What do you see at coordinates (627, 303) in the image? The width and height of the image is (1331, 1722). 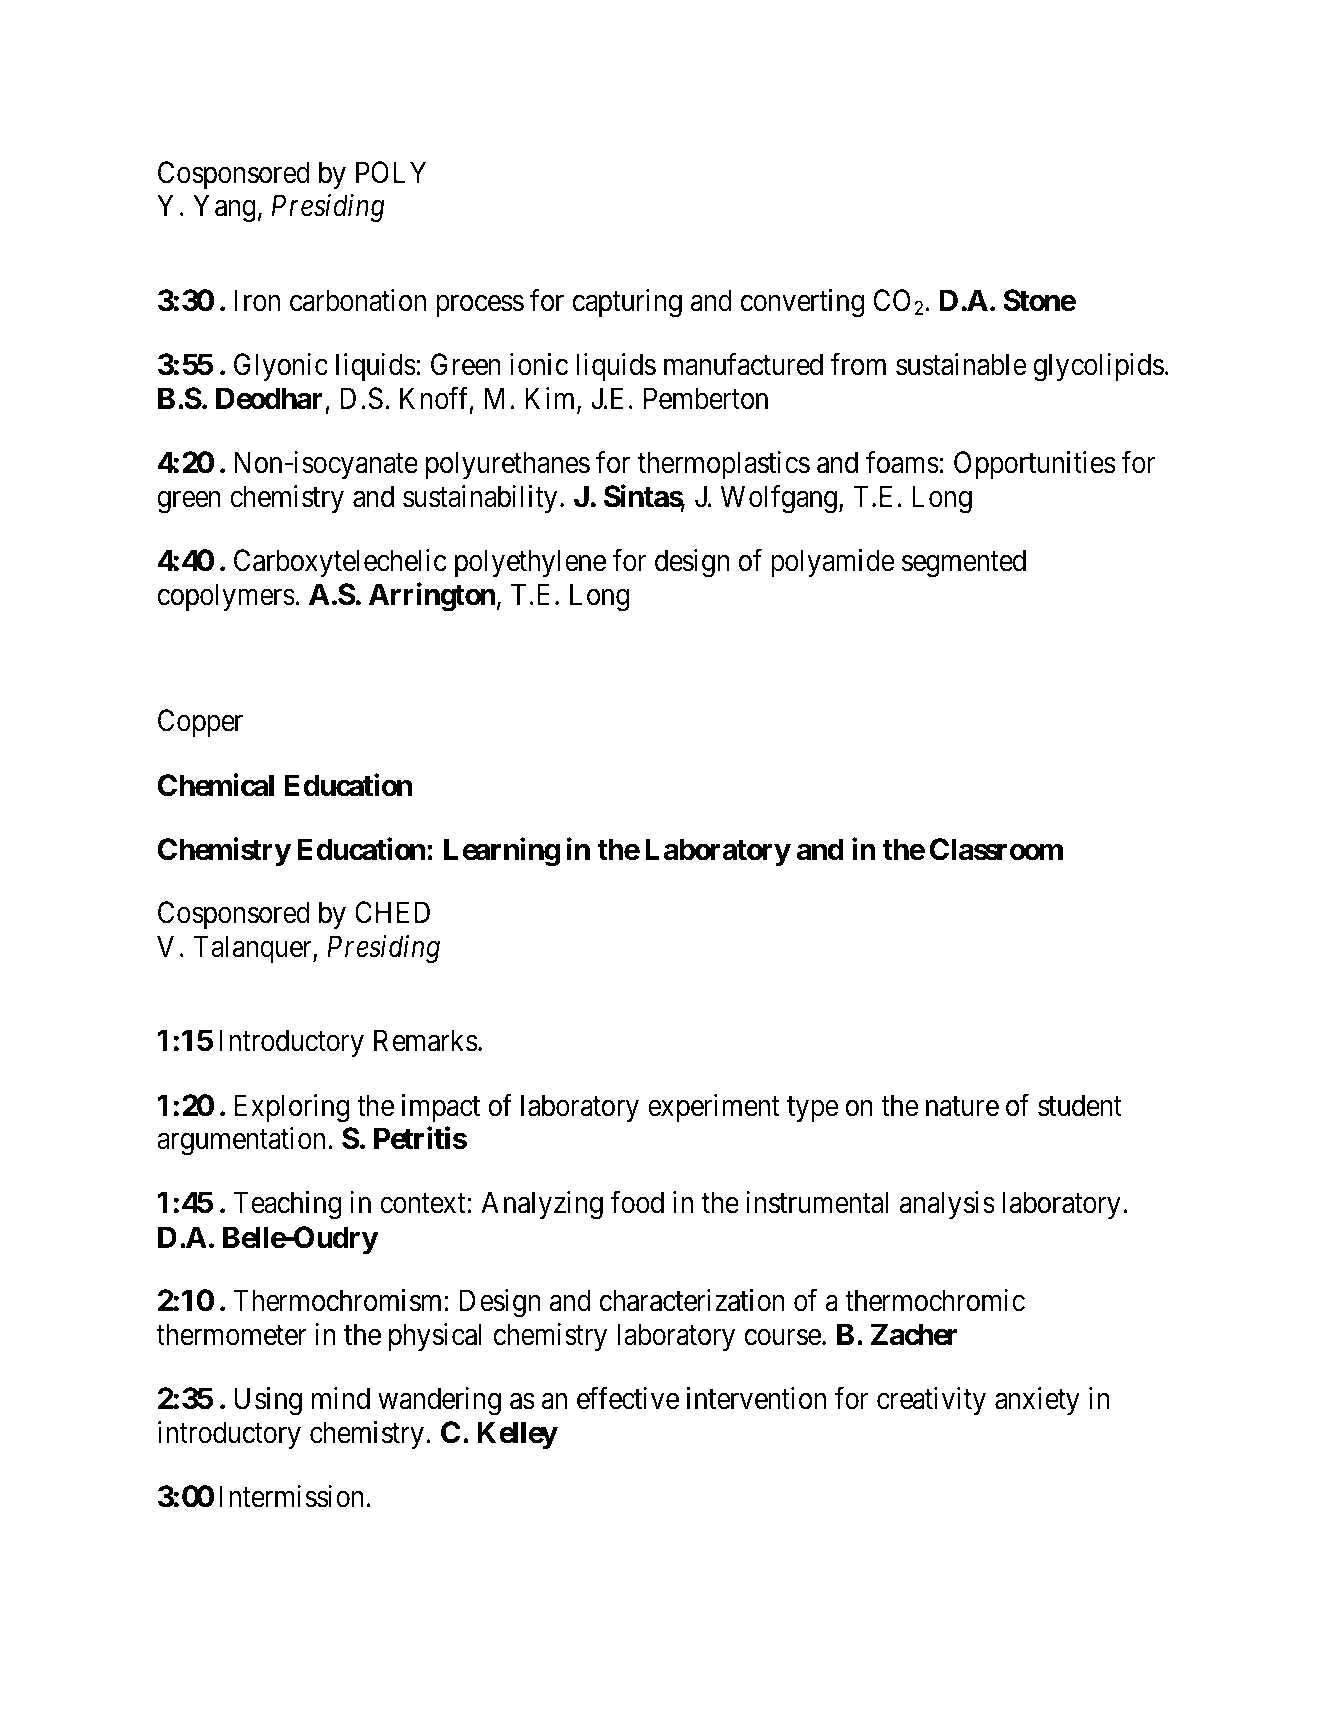 I see `capturing` at bounding box center [627, 303].
